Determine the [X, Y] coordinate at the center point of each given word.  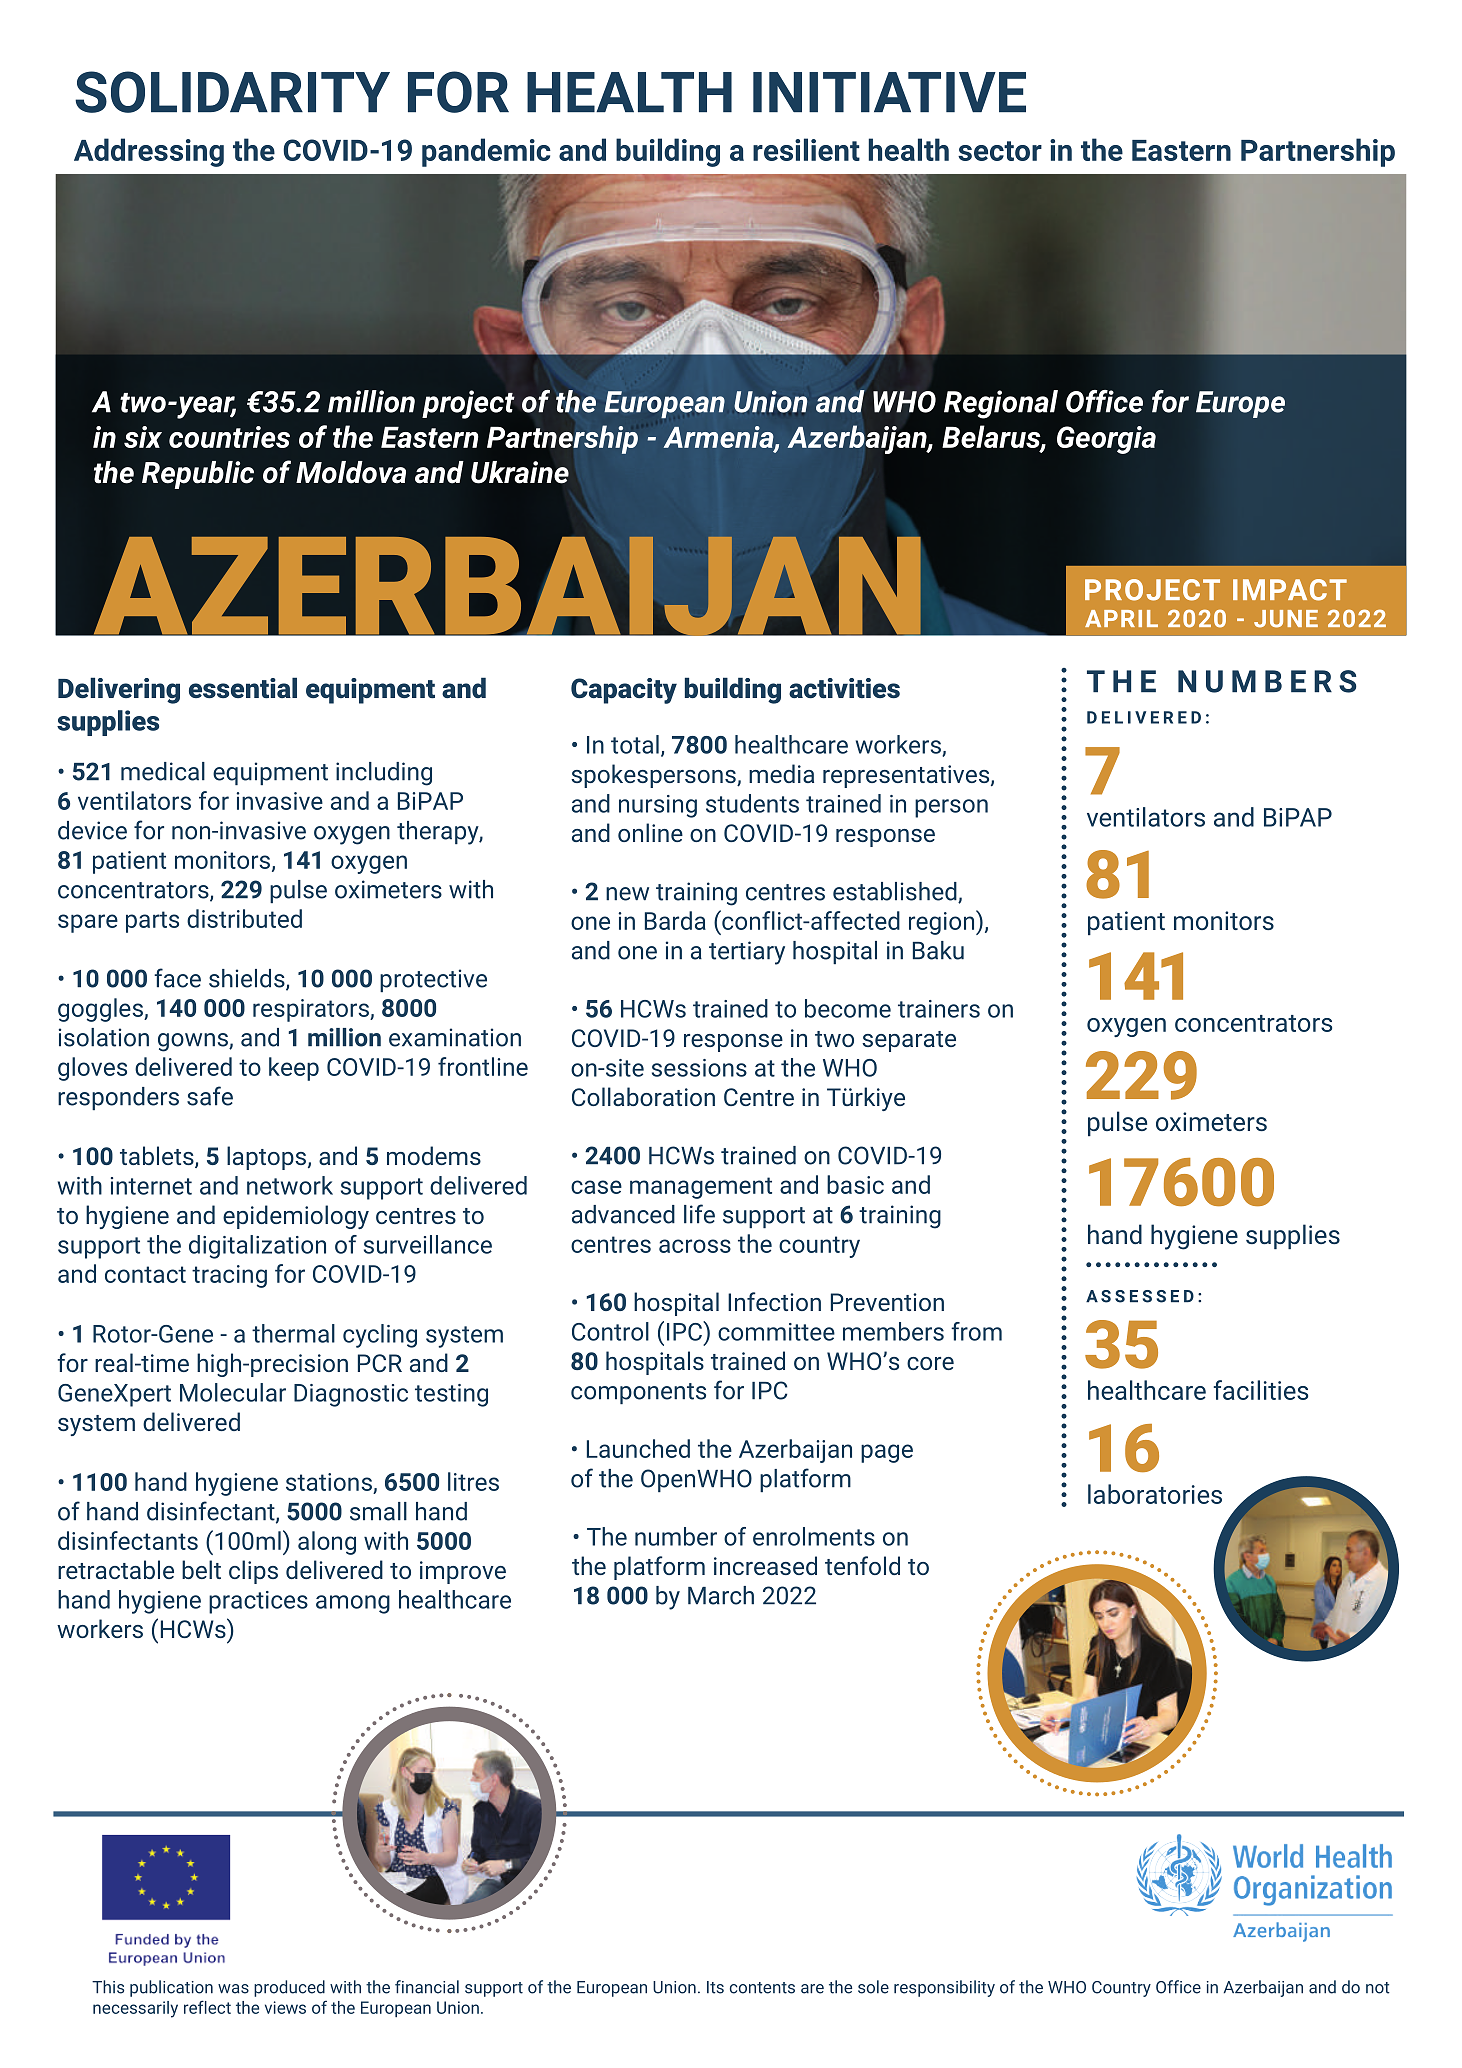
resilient [806, 149]
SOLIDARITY [232, 92]
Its [715, 1987]
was [233, 1989]
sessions [699, 1068]
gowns [194, 1042]
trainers [939, 1009]
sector [1000, 151]
